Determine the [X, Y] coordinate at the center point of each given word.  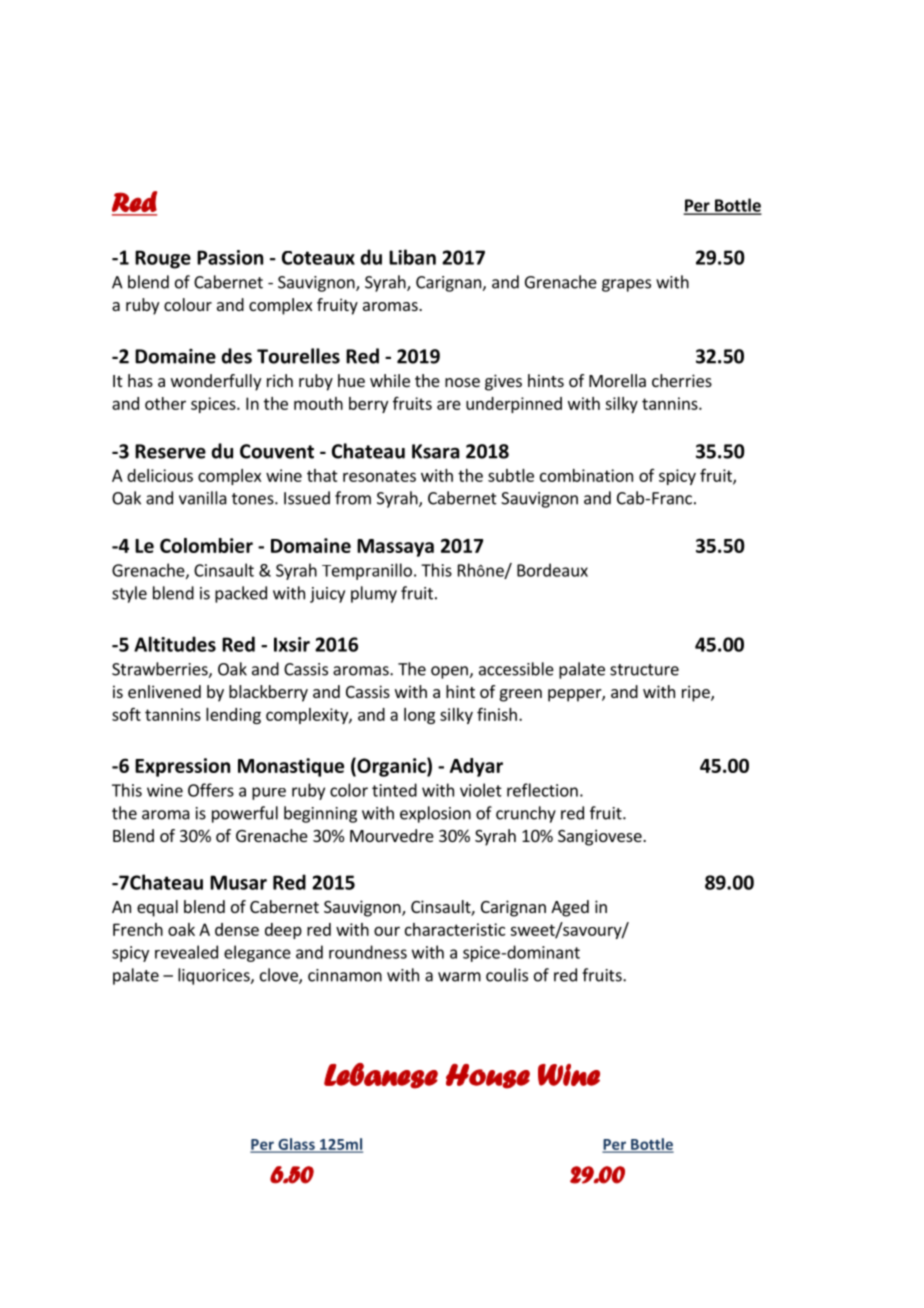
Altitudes [175, 644]
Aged [570, 908]
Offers [211, 790]
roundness [368, 952]
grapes [626, 285]
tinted [394, 790]
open [450, 672]
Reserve [170, 451]
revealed [186, 952]
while [390, 380]
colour [188, 304]
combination [586, 475]
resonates [379, 476]
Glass [296, 1145]
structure [644, 670]
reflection [542, 790]
